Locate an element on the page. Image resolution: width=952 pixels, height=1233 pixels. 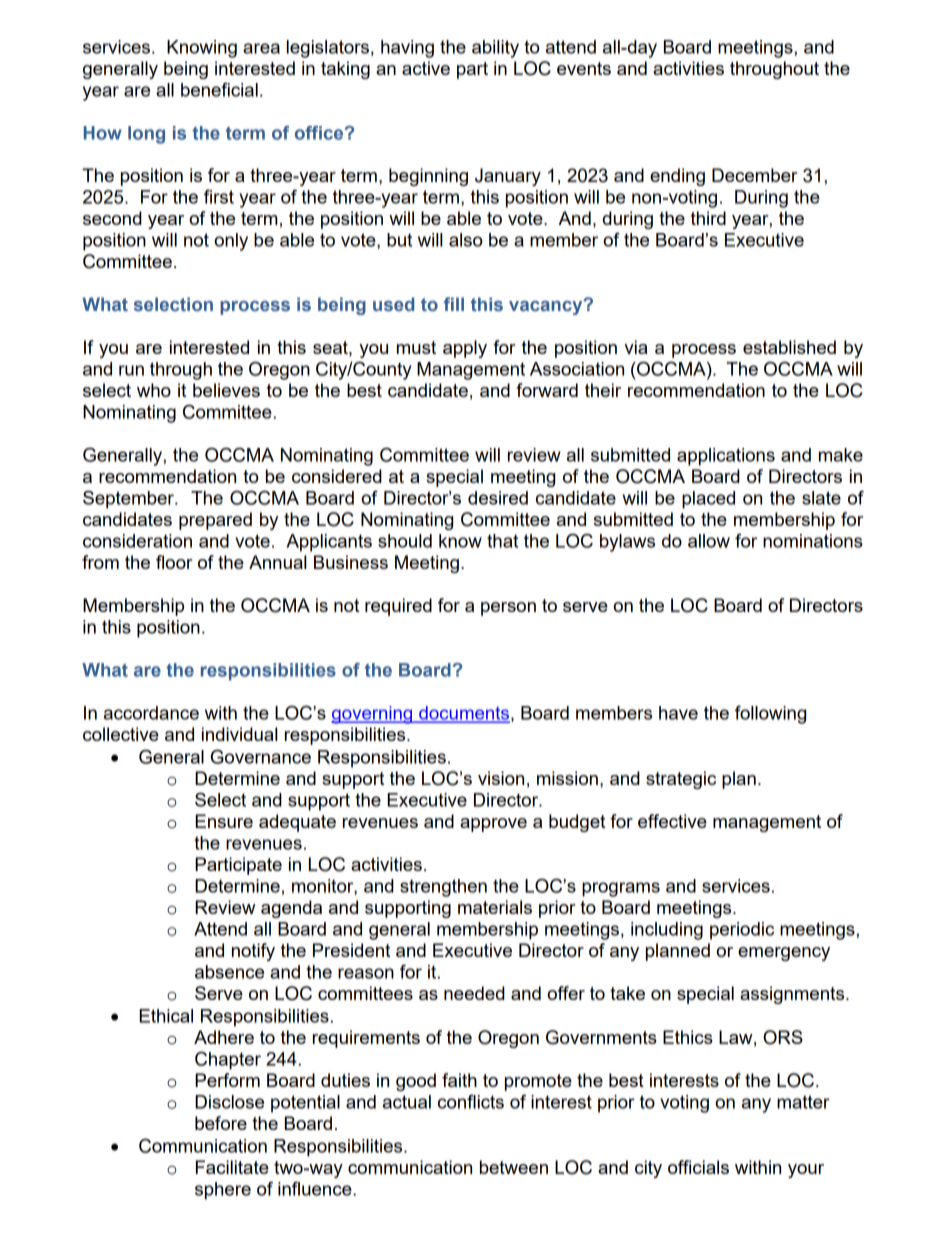
Facilitate is located at coordinates (232, 1167).
